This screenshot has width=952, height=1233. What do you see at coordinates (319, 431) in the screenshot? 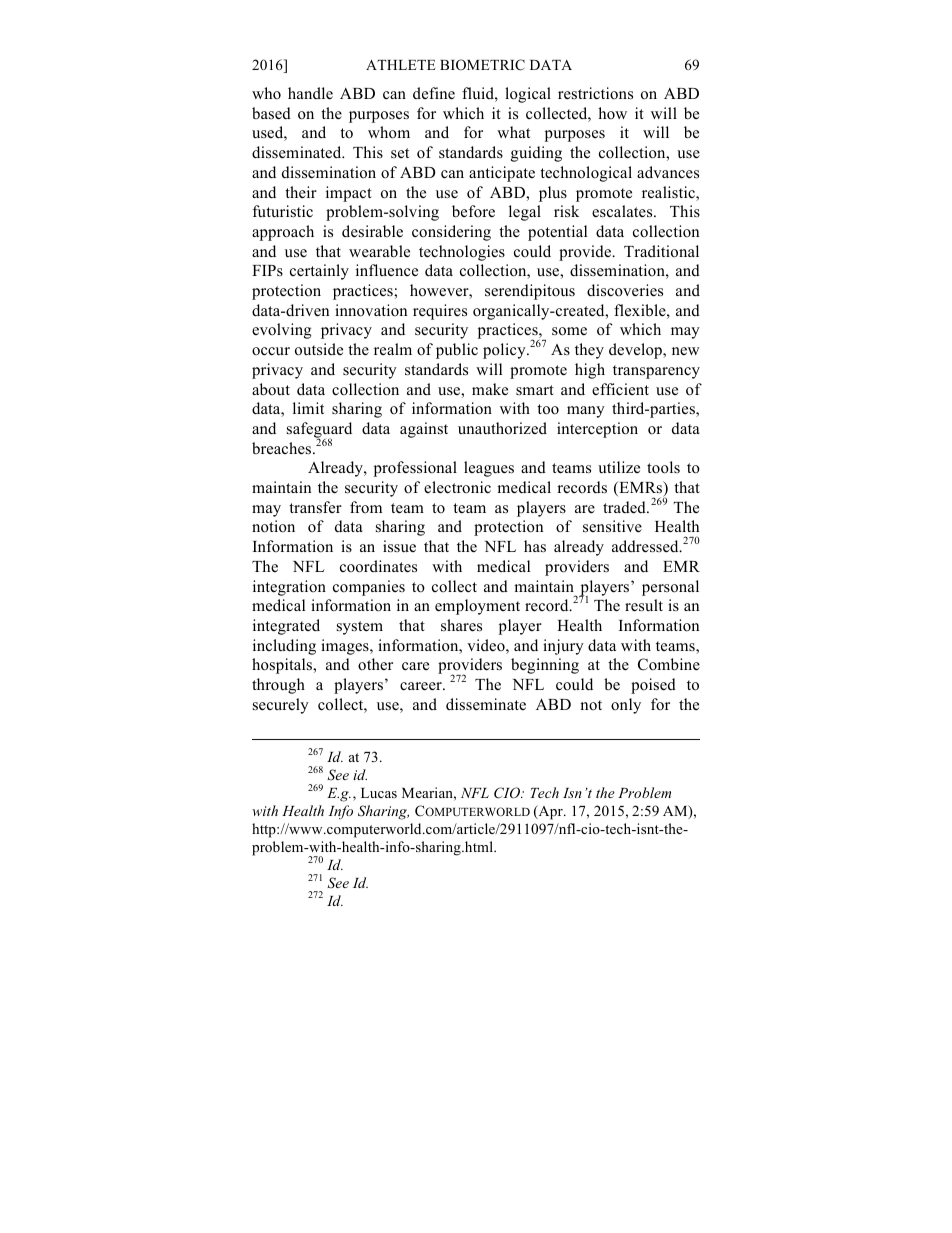
I see `safeguard` at bounding box center [319, 431].
